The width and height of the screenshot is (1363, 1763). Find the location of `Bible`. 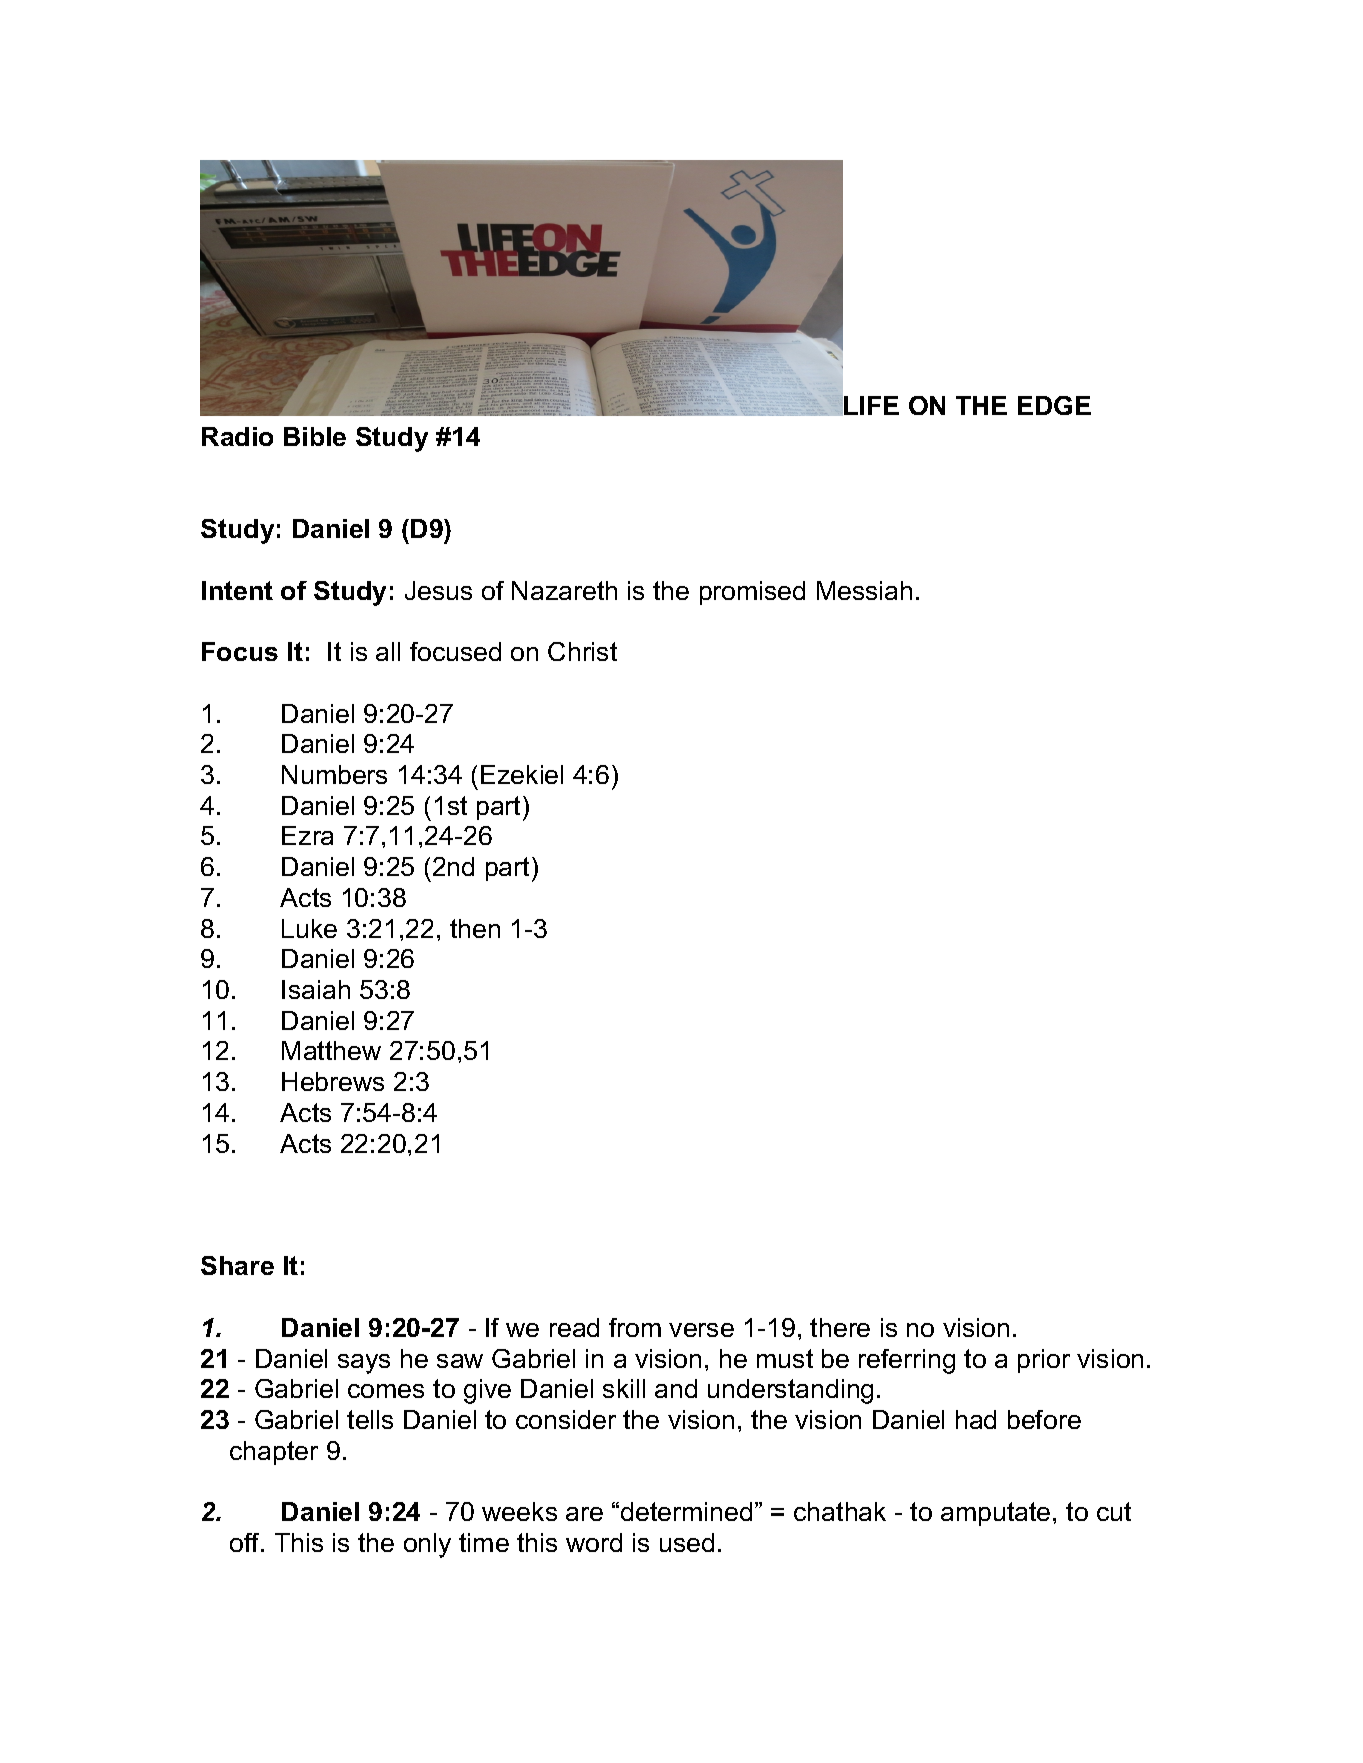

Bible is located at coordinates (315, 436).
